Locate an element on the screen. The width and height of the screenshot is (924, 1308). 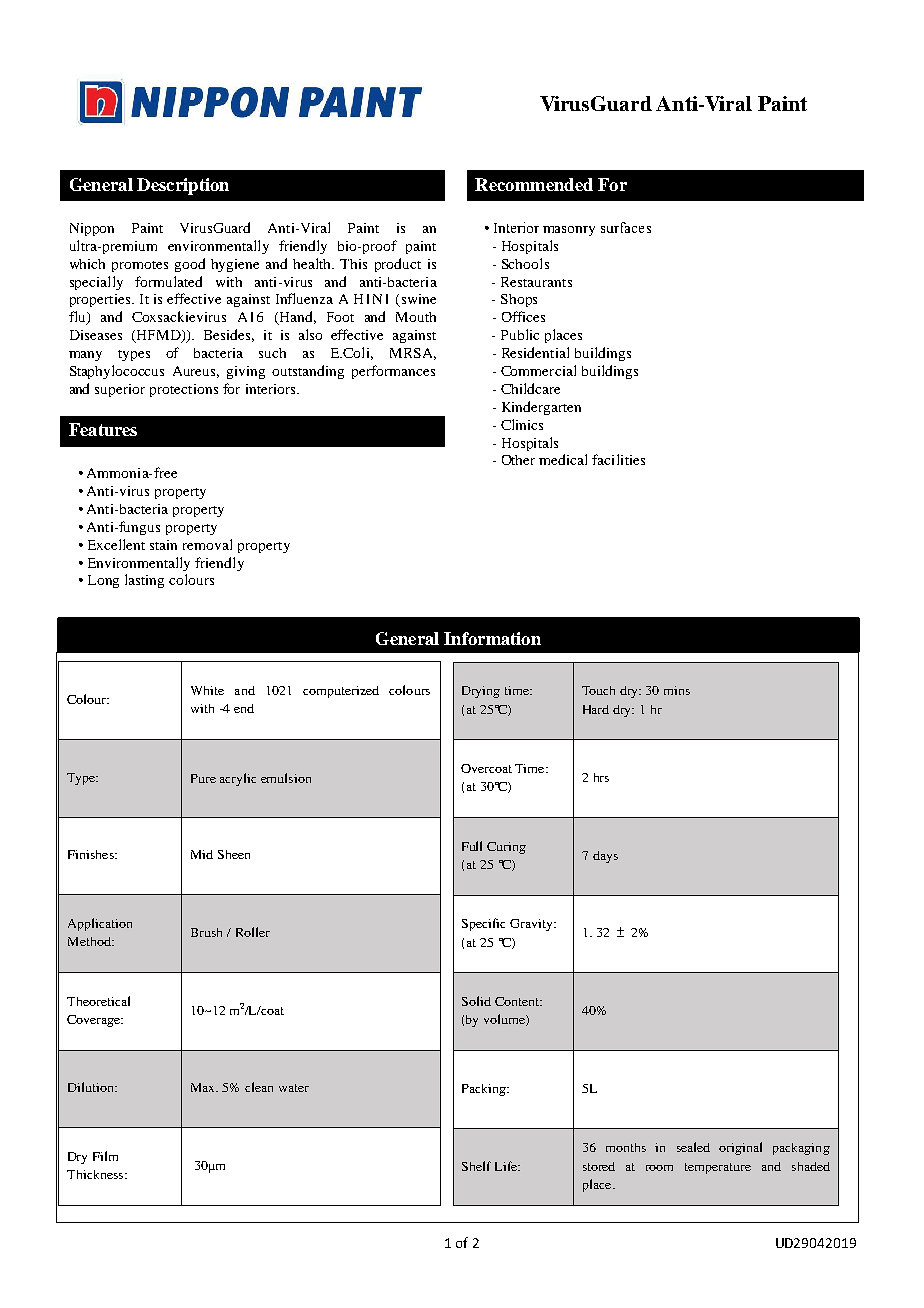
Drying is located at coordinates (481, 692).
